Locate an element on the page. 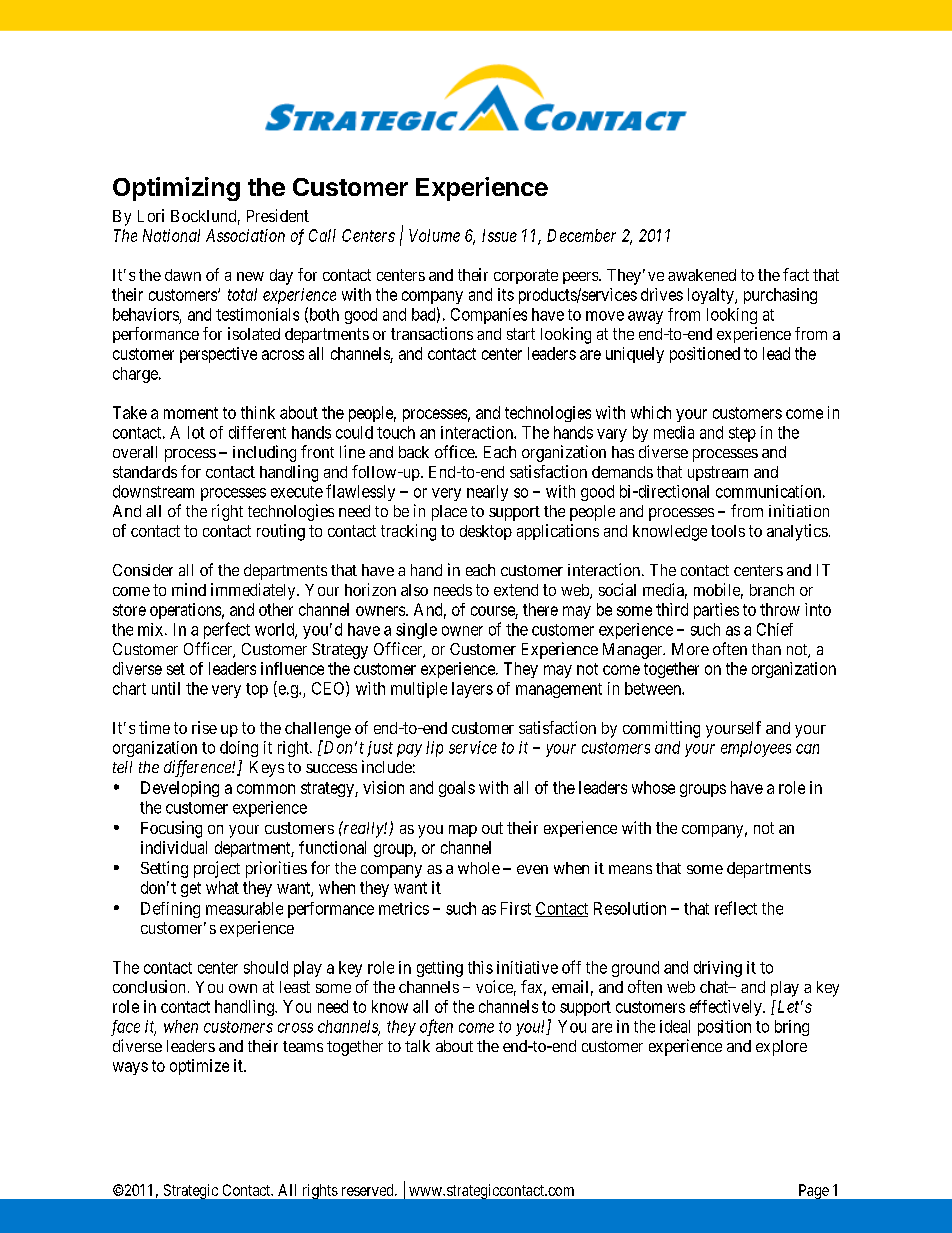  map is located at coordinates (463, 831).
